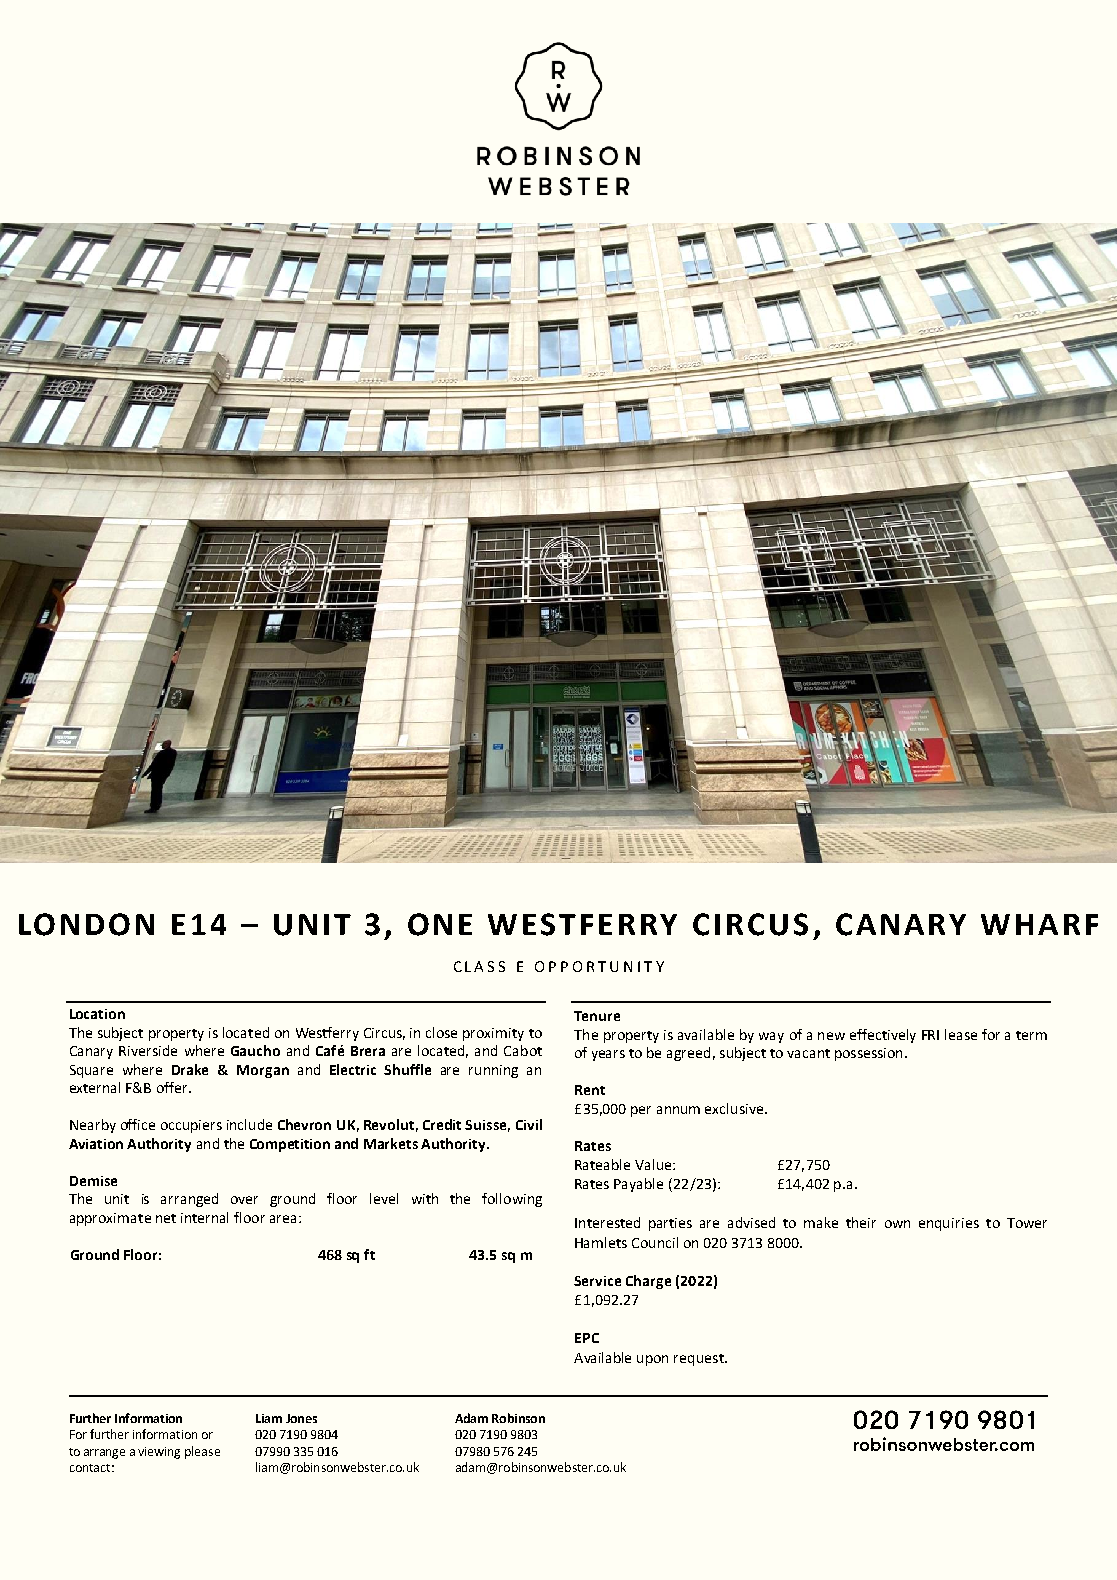 This image has width=1117, height=1580. What do you see at coordinates (897, 1224) in the image?
I see `own` at bounding box center [897, 1224].
